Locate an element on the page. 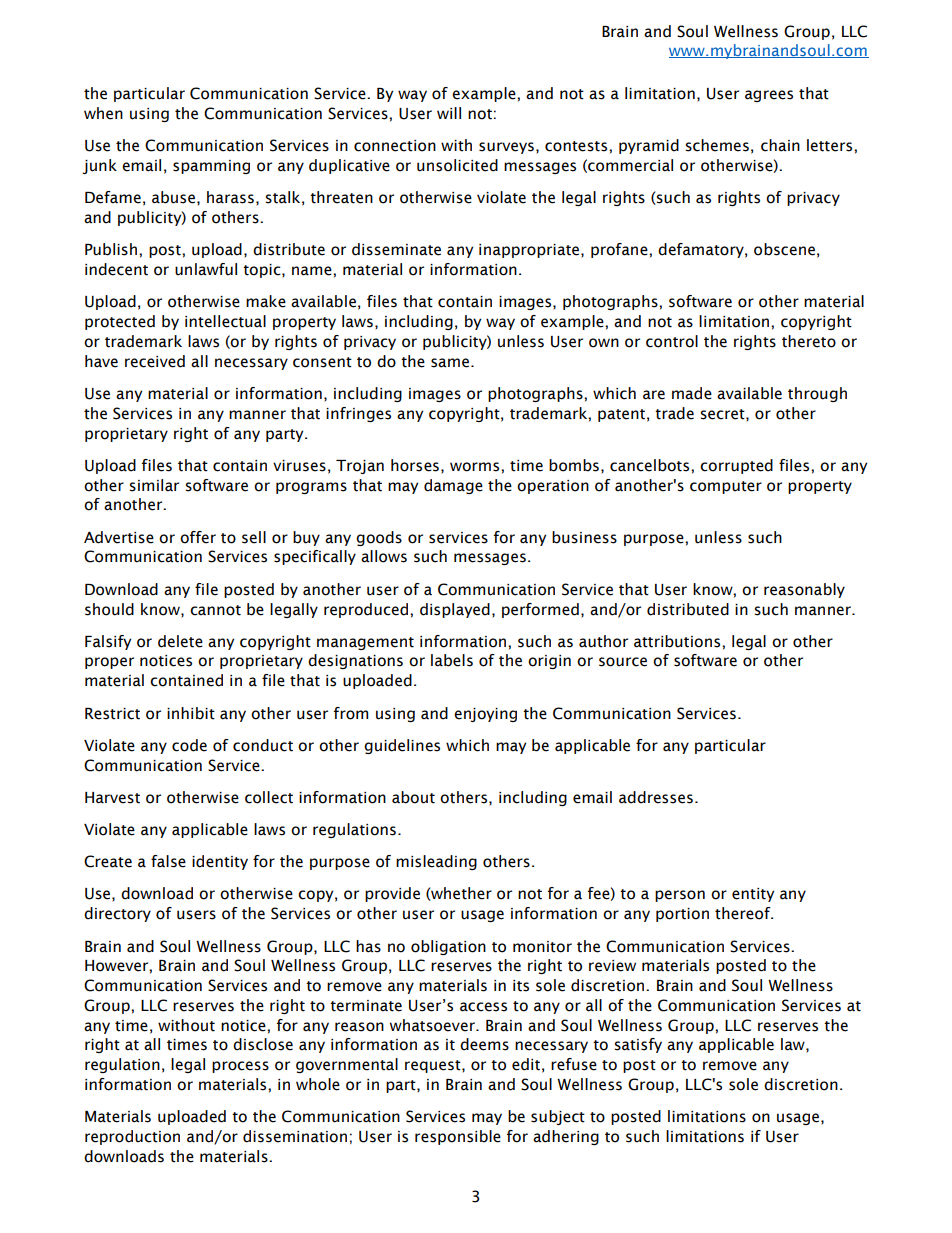 This image has width=952, height=1233. misleading is located at coordinates (436, 862).
